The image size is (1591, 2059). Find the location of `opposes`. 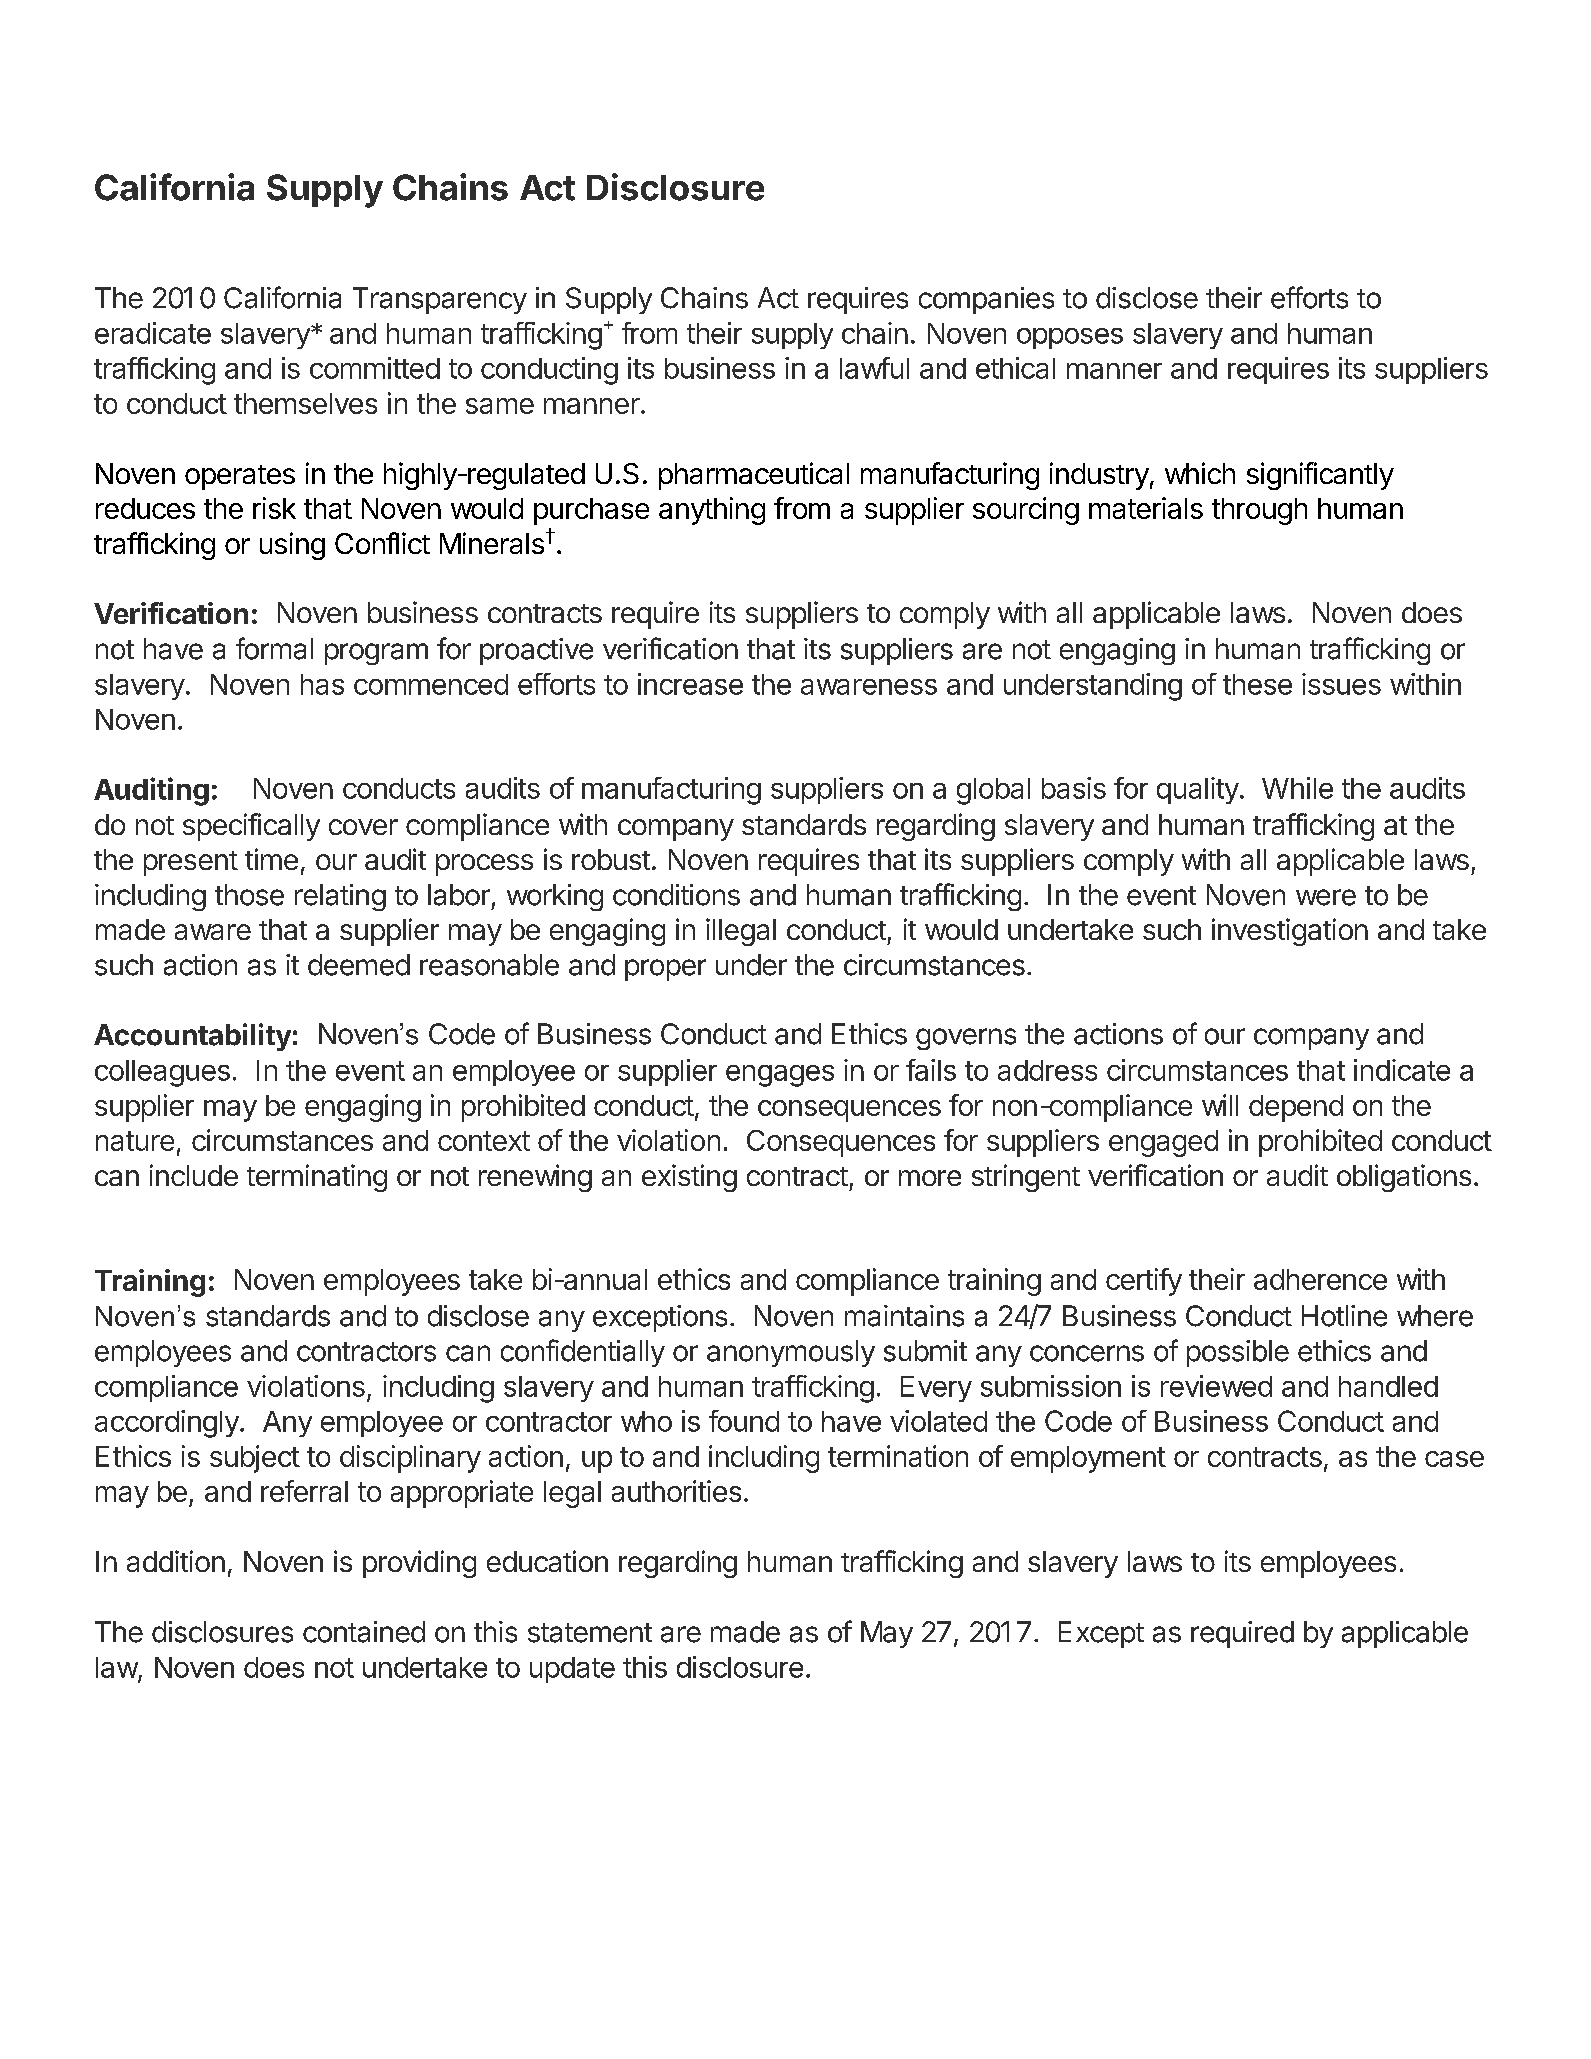

opposes is located at coordinates (1070, 338).
